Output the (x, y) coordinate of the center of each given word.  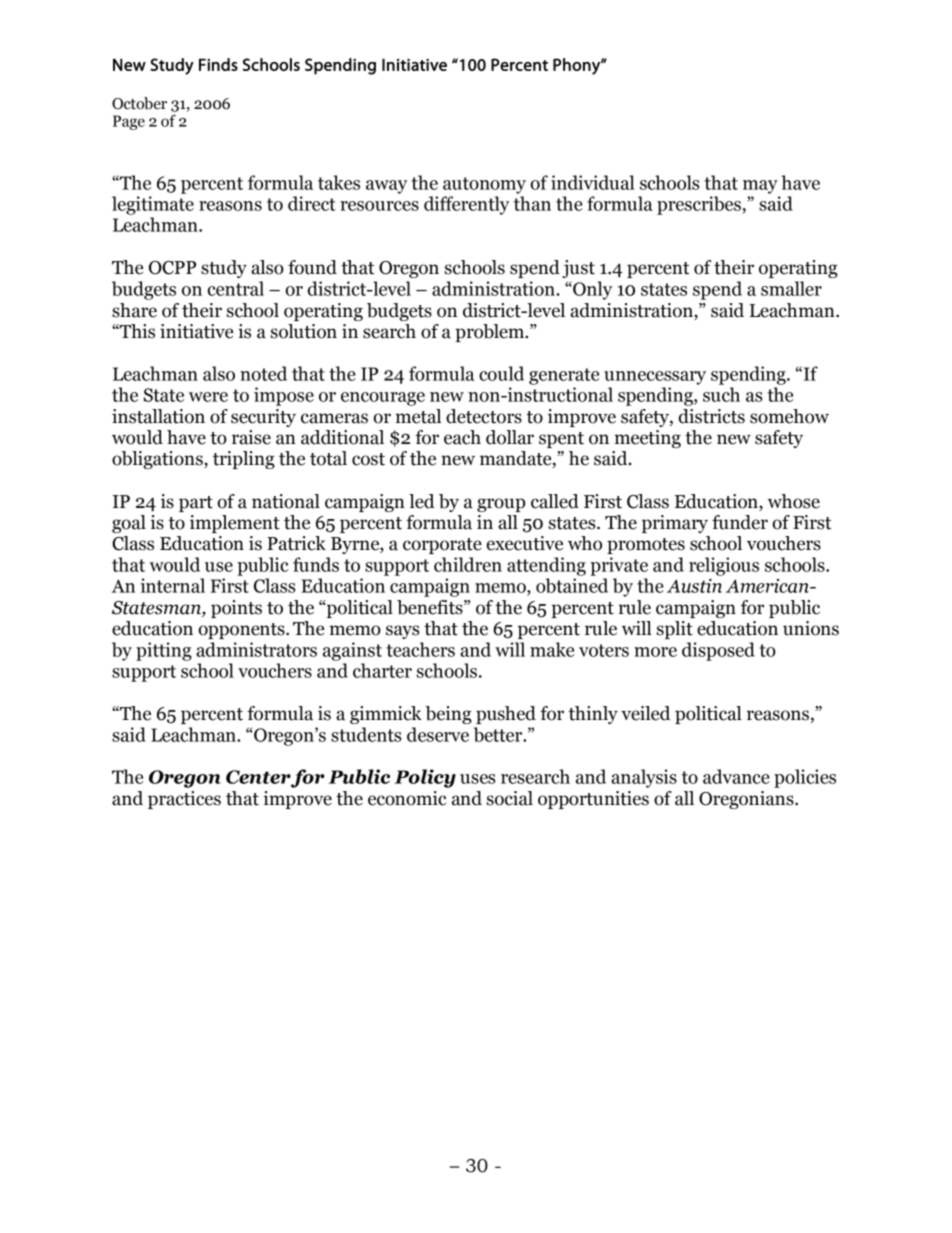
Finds (218, 64)
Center (258, 777)
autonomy (484, 185)
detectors (484, 416)
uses (477, 779)
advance (736, 776)
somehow (789, 416)
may (760, 187)
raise (251, 437)
